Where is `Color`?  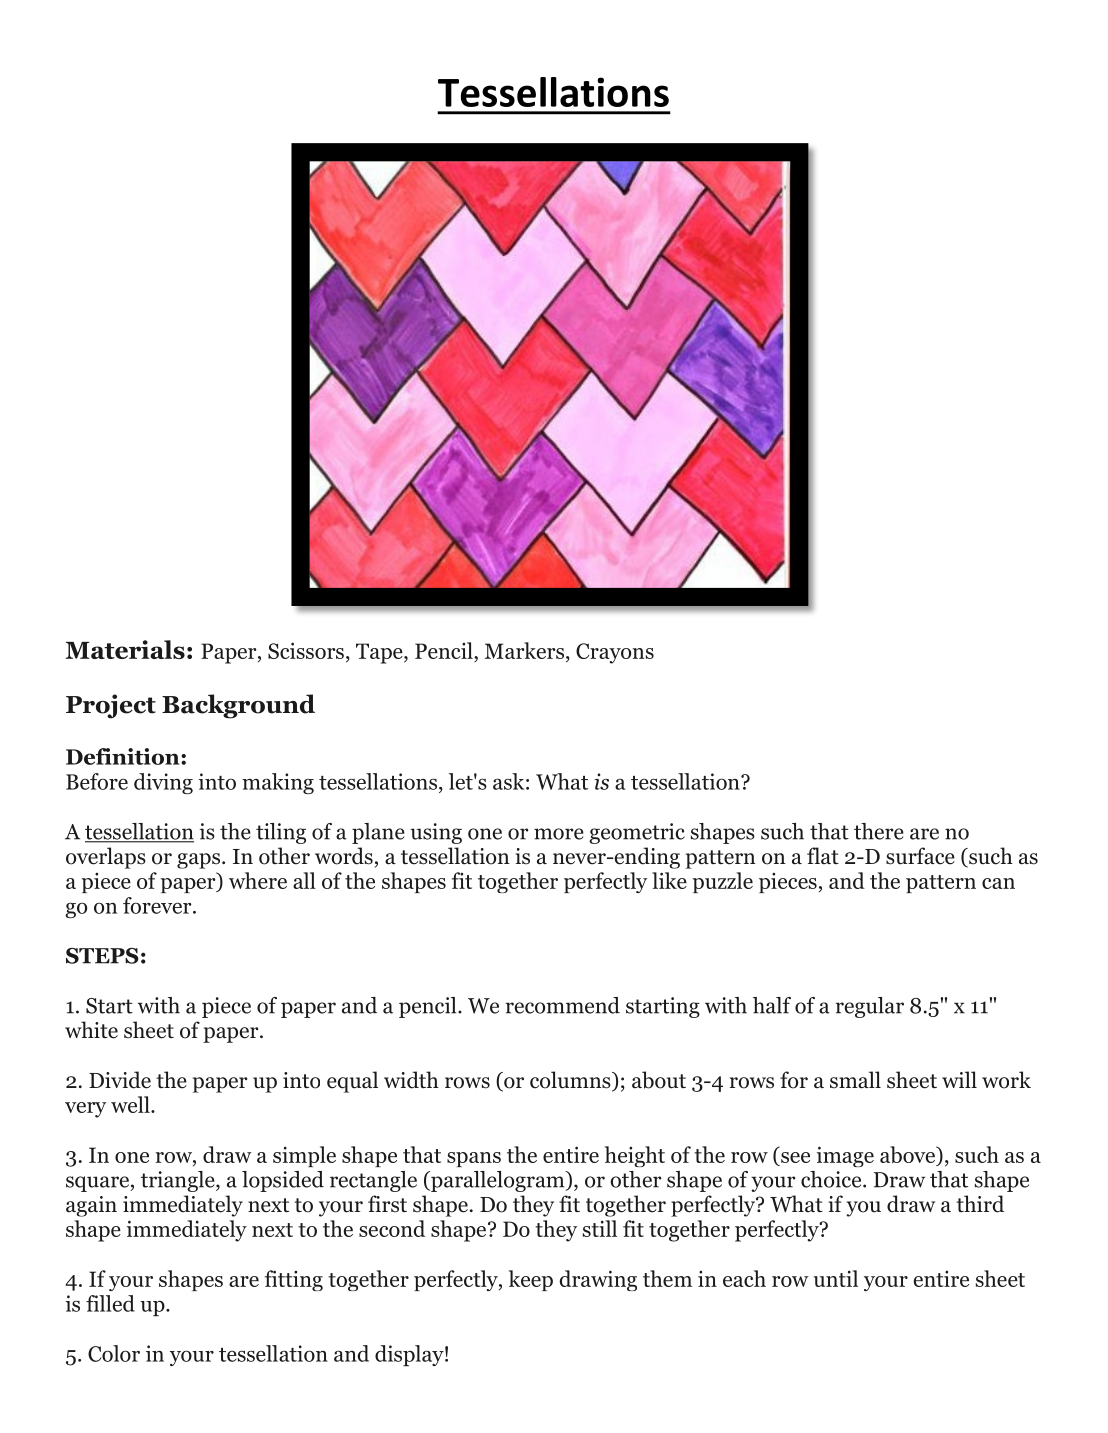 Color is located at coordinates (114, 1353).
